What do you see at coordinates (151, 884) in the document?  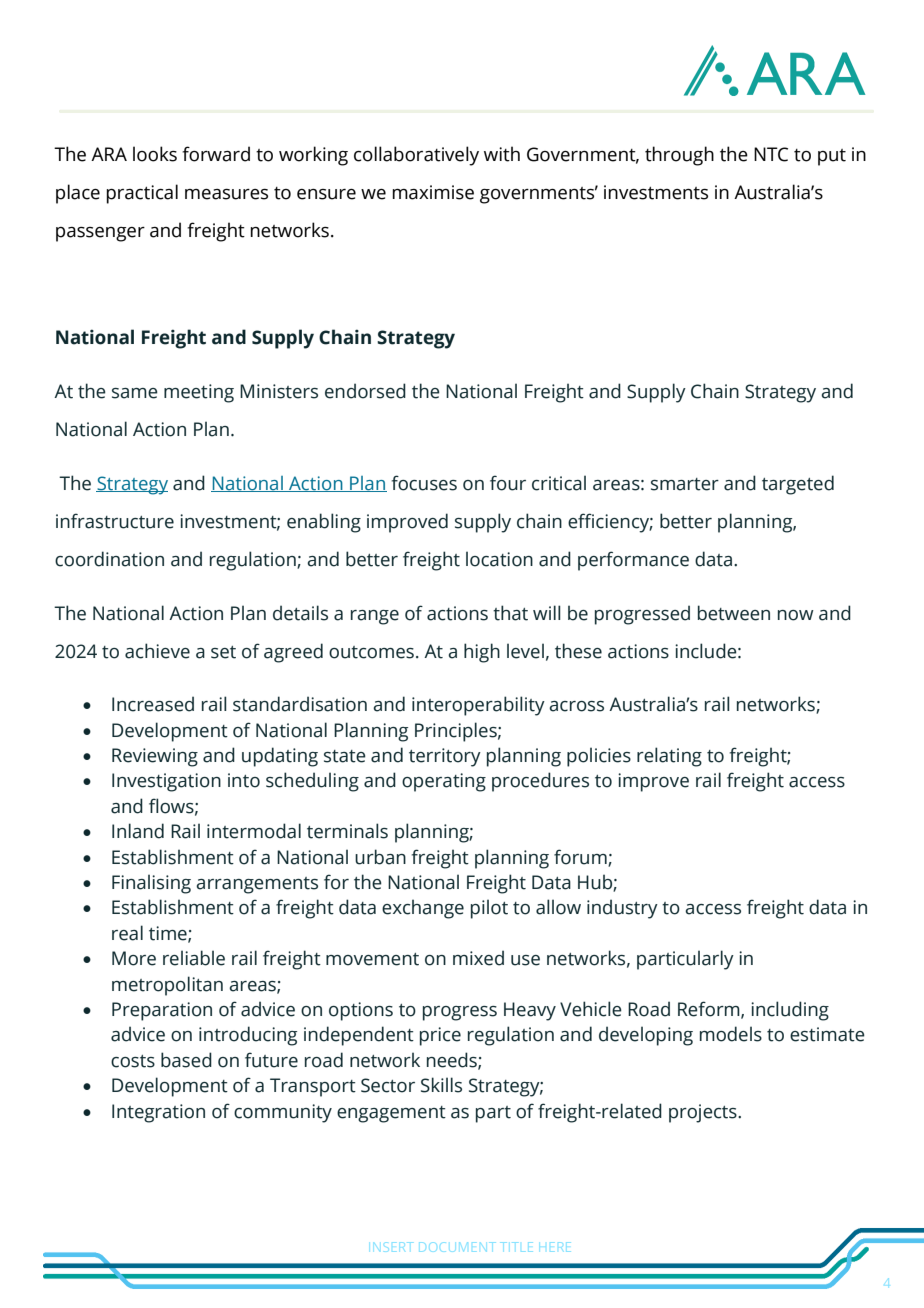 I see `Finalising` at bounding box center [151, 884].
